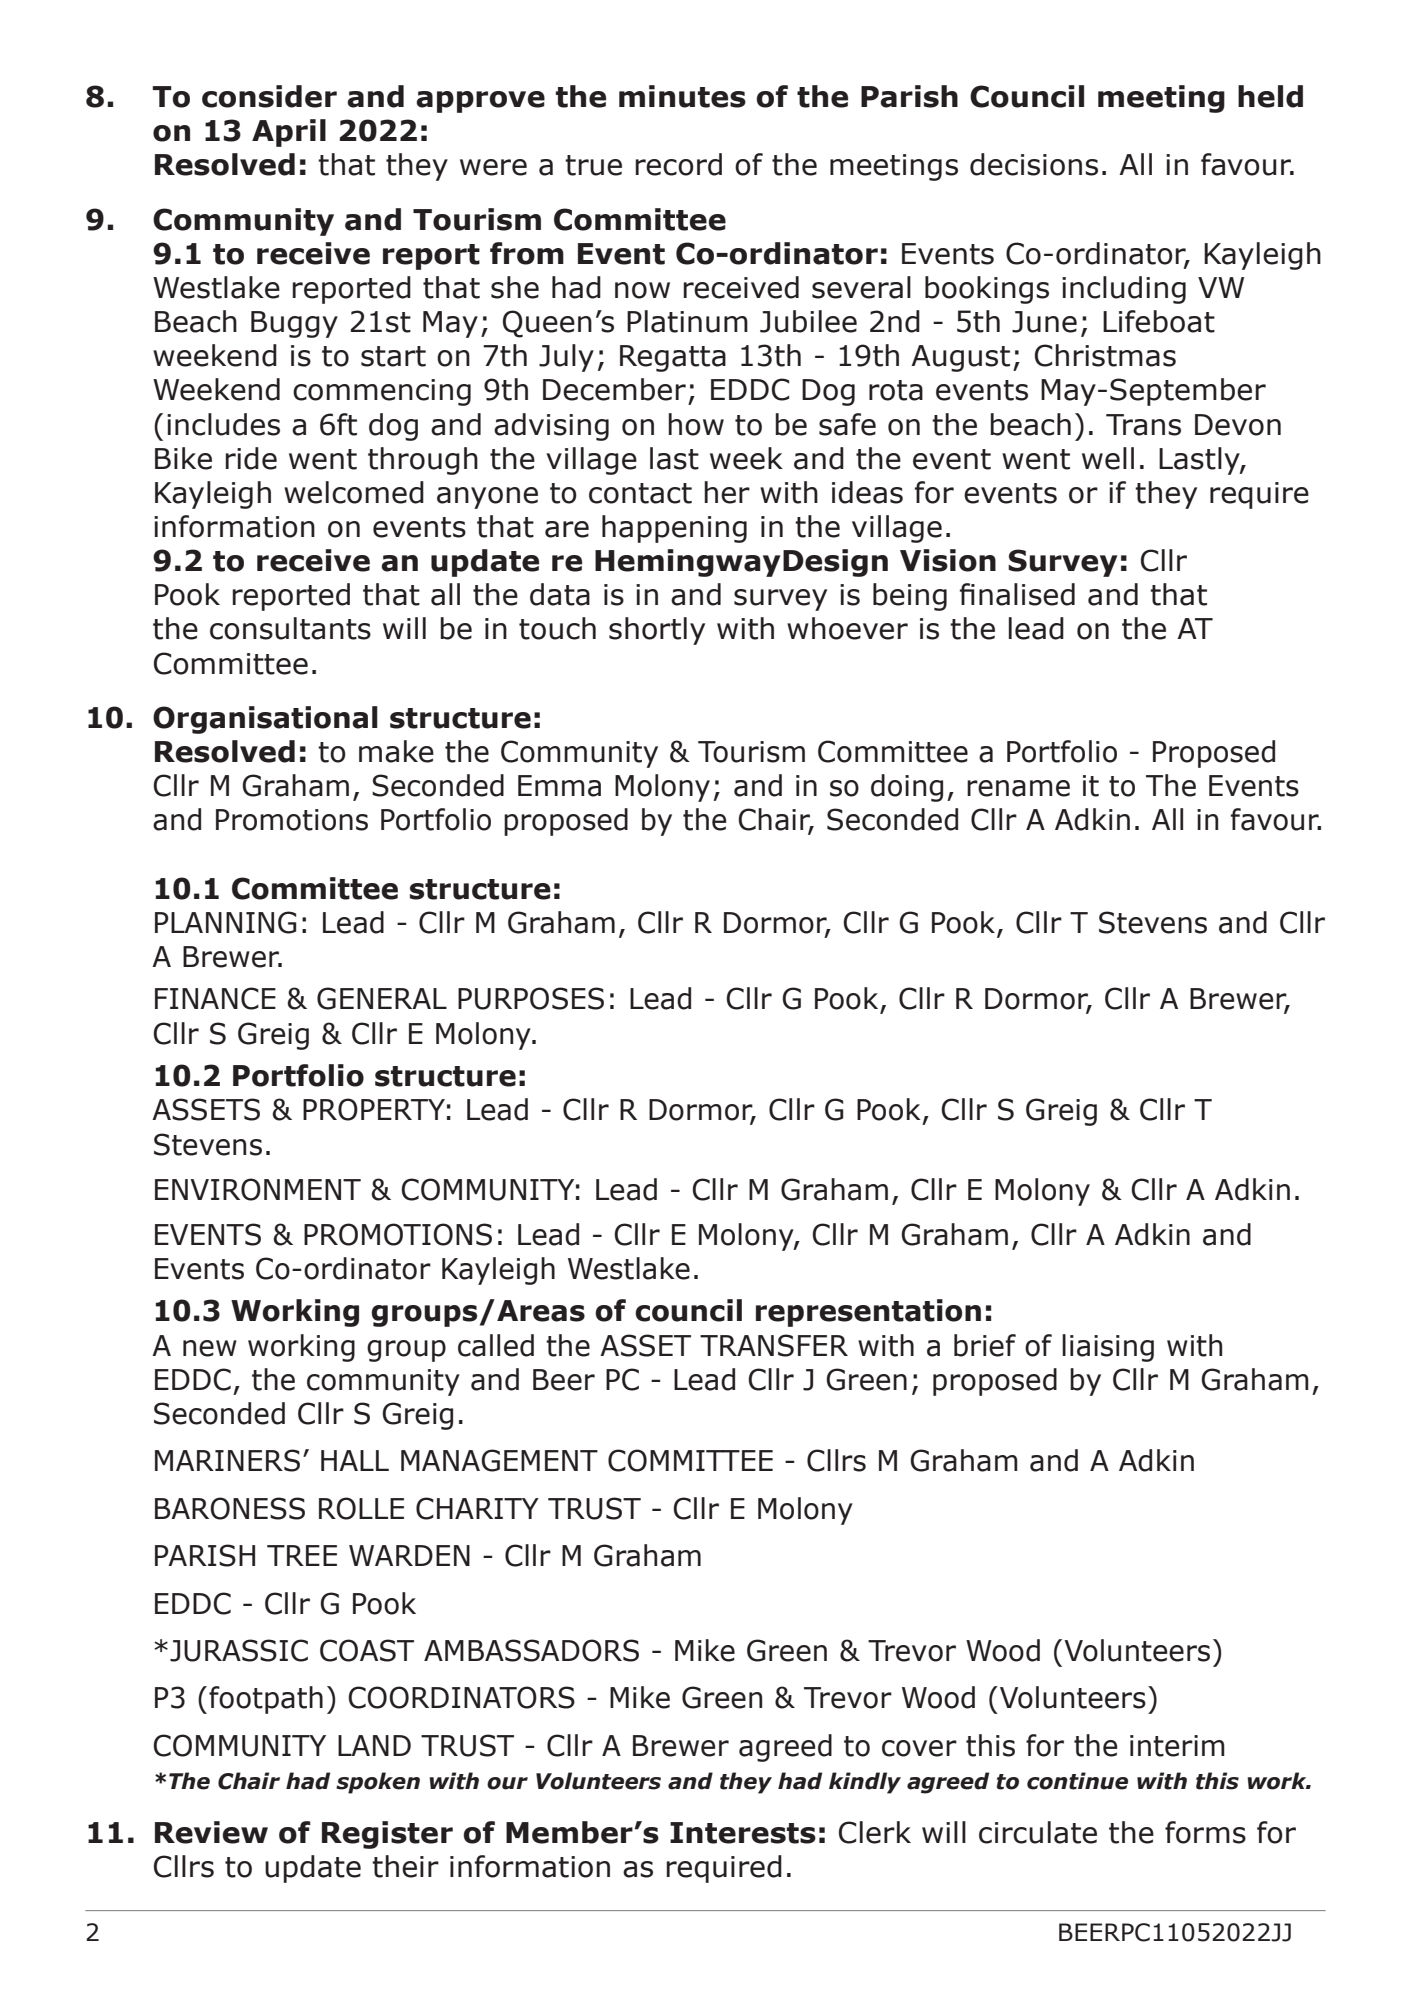  Describe the element at coordinates (1034, 164) in the screenshot. I see `decisions` at that location.
